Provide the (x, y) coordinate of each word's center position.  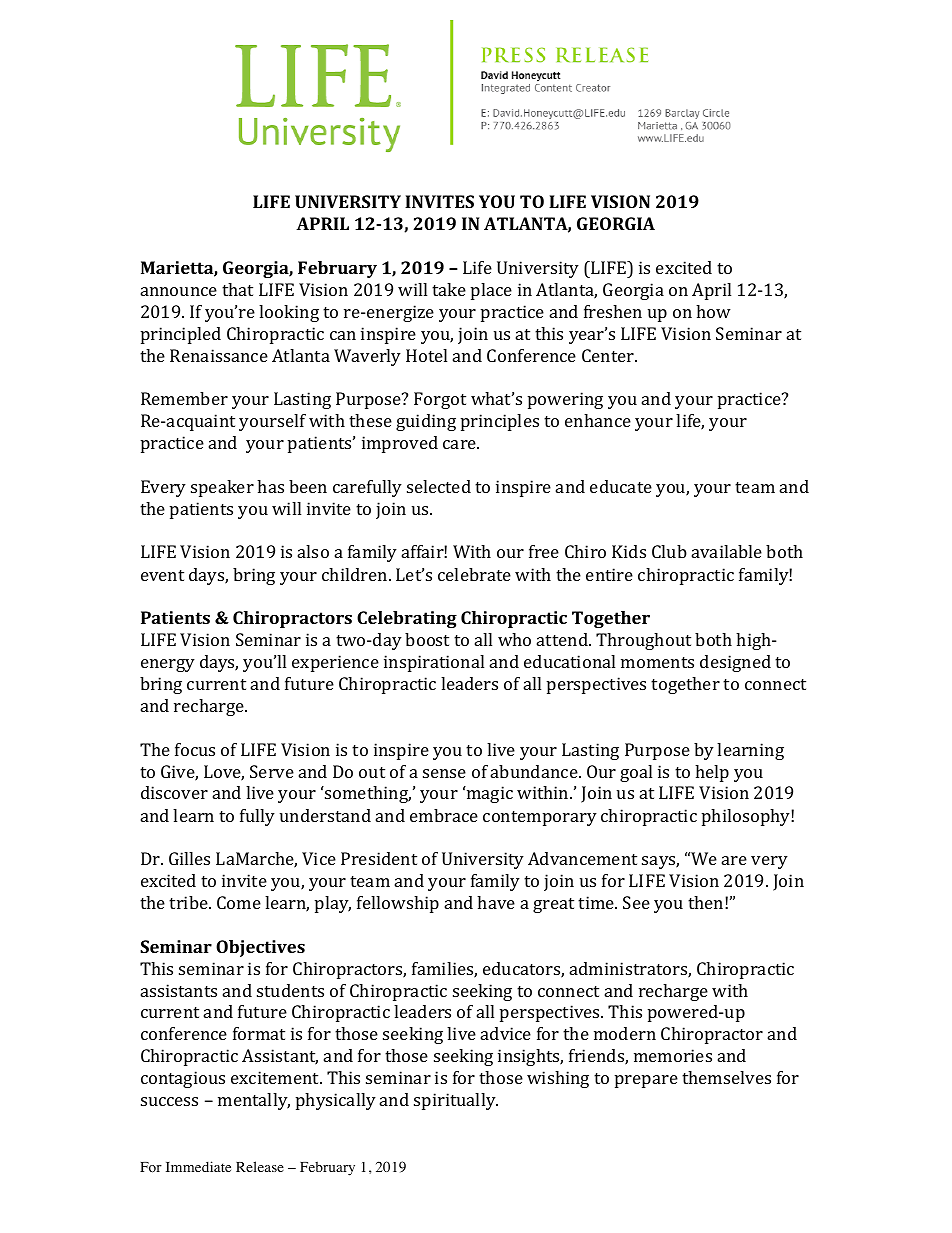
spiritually (456, 1101)
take (449, 289)
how (713, 311)
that (237, 289)
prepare (646, 1081)
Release (260, 1166)
